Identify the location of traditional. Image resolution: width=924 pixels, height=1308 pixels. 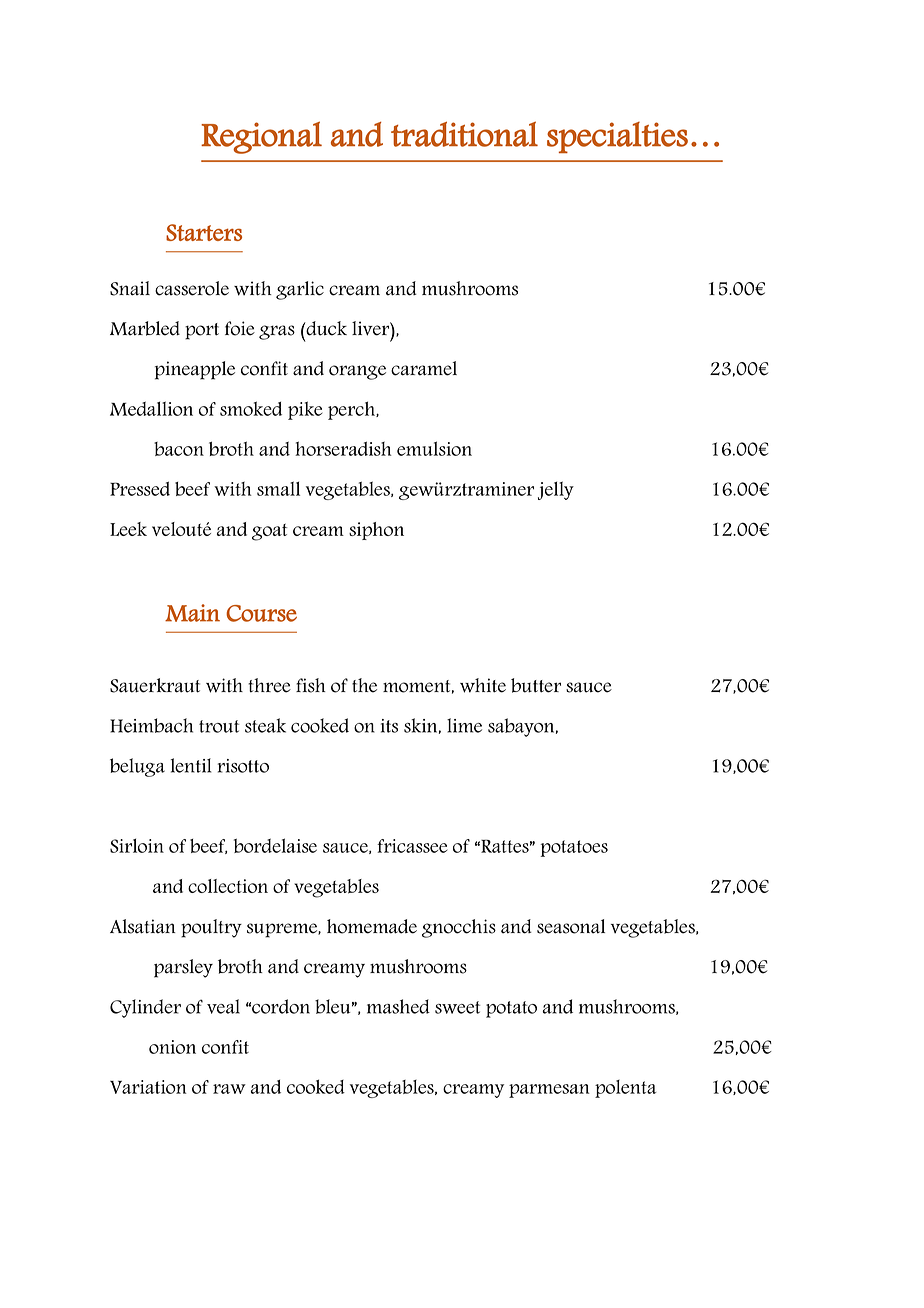
(464, 134).
